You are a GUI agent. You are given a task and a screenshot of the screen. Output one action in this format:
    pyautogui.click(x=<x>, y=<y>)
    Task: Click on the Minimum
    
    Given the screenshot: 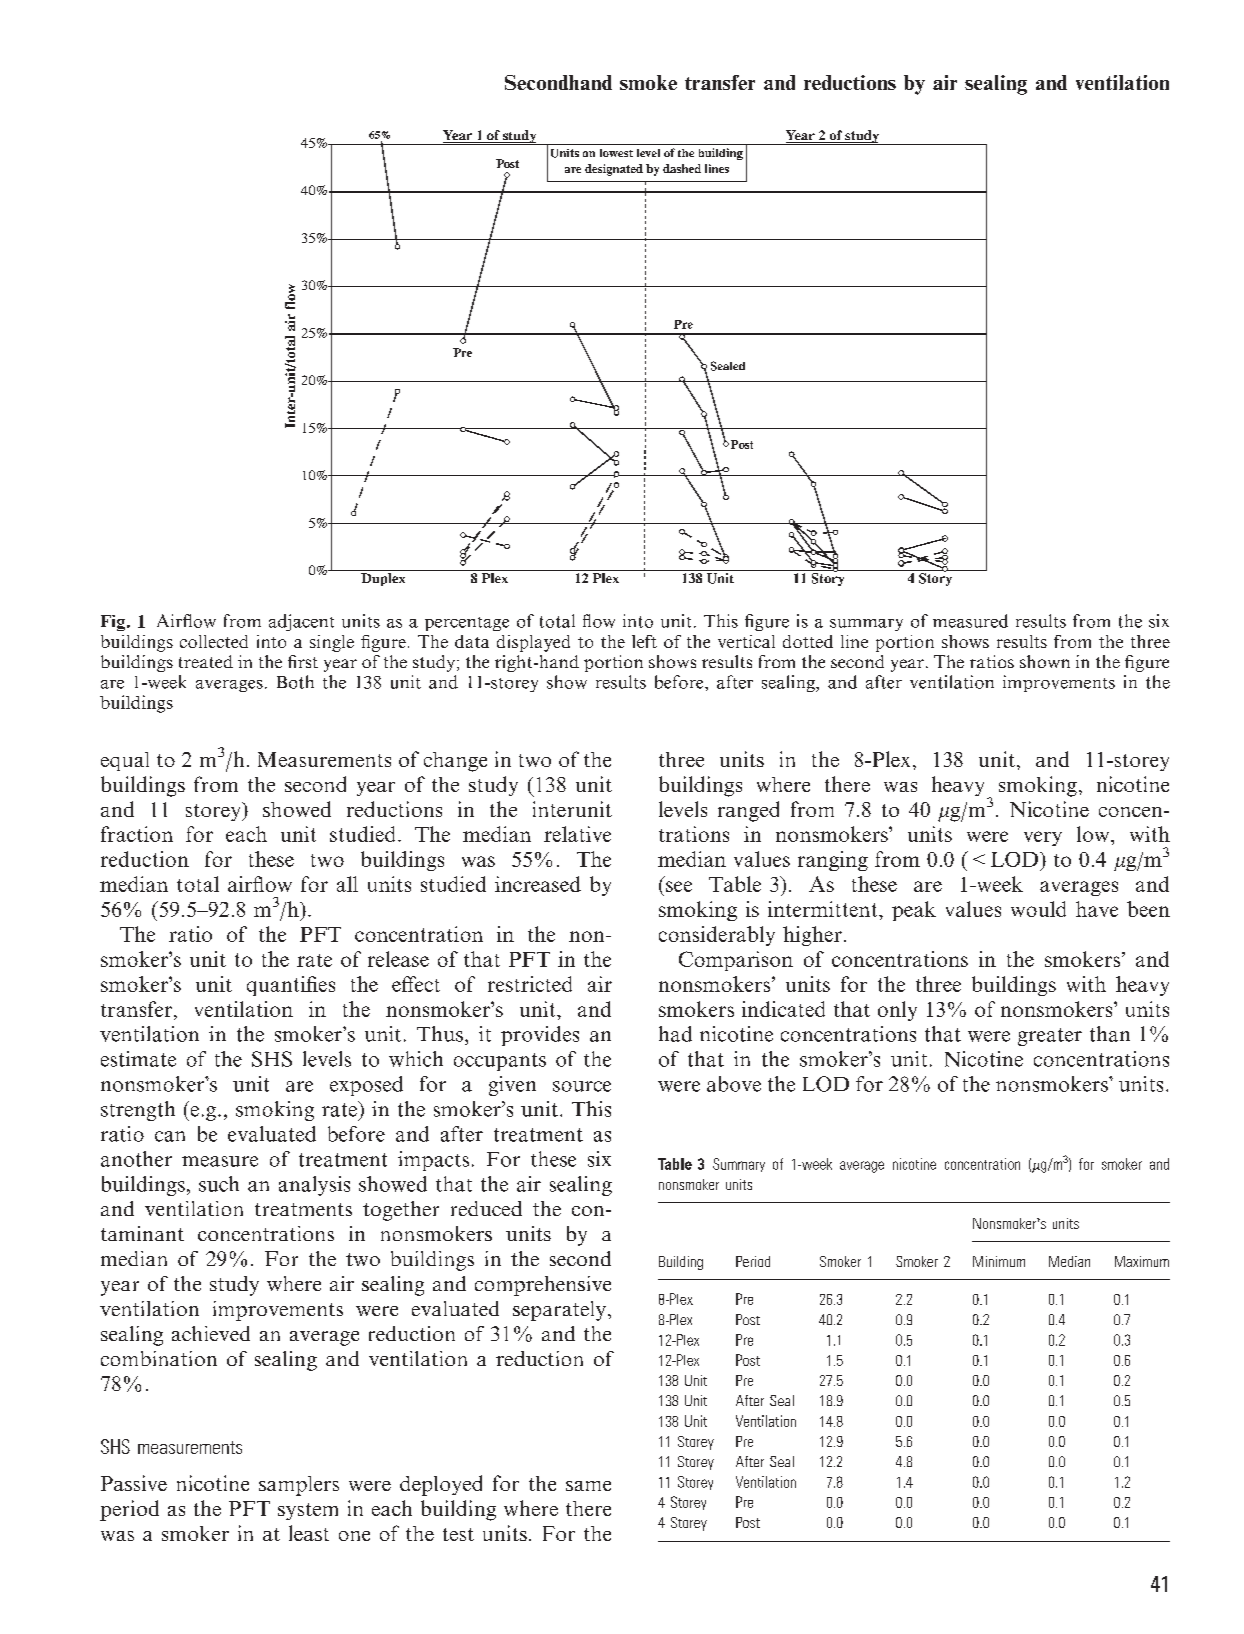 What is the action you would take?
    pyautogui.click(x=999, y=1261)
